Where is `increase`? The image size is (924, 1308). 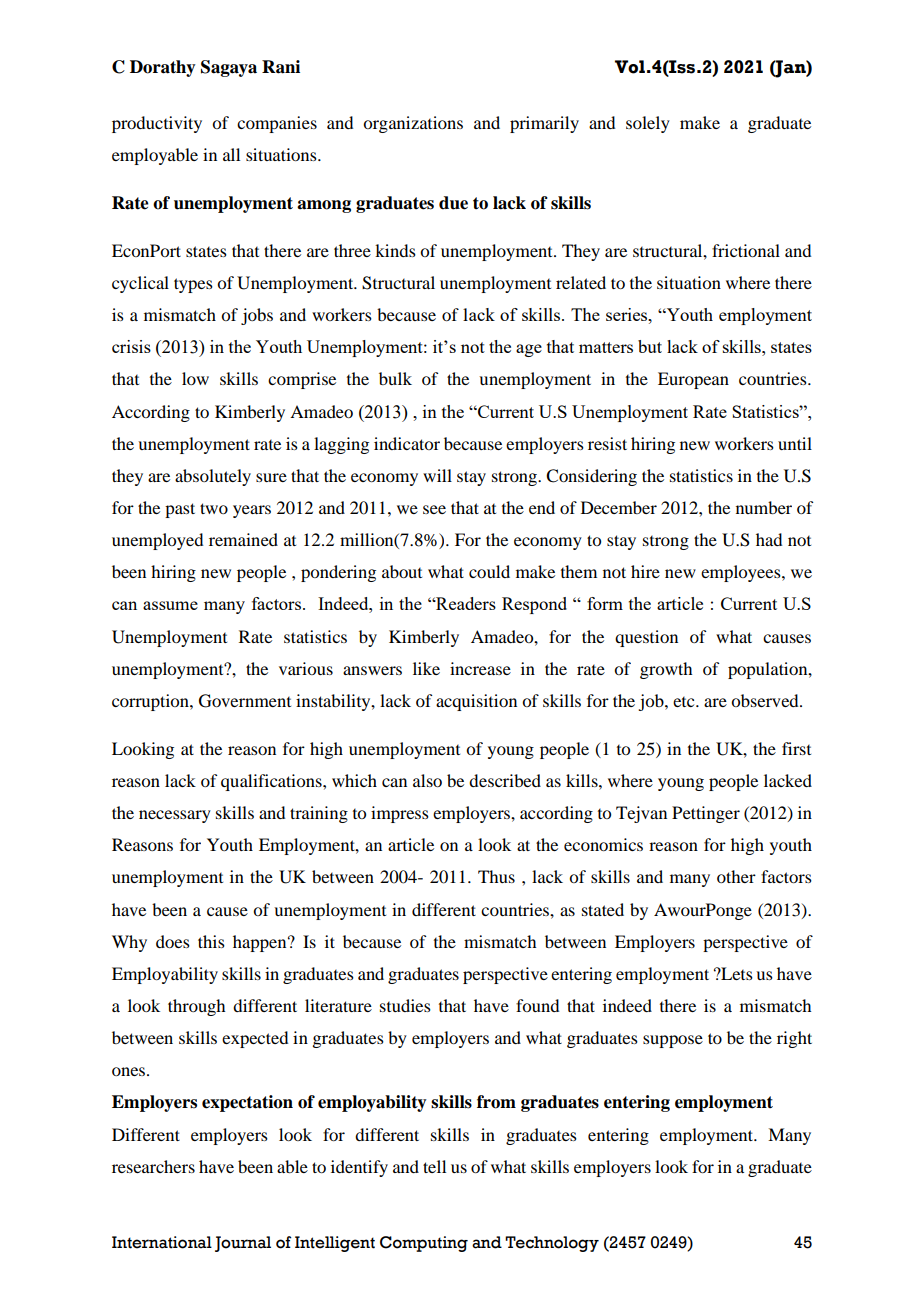 increase is located at coordinates (480, 668).
